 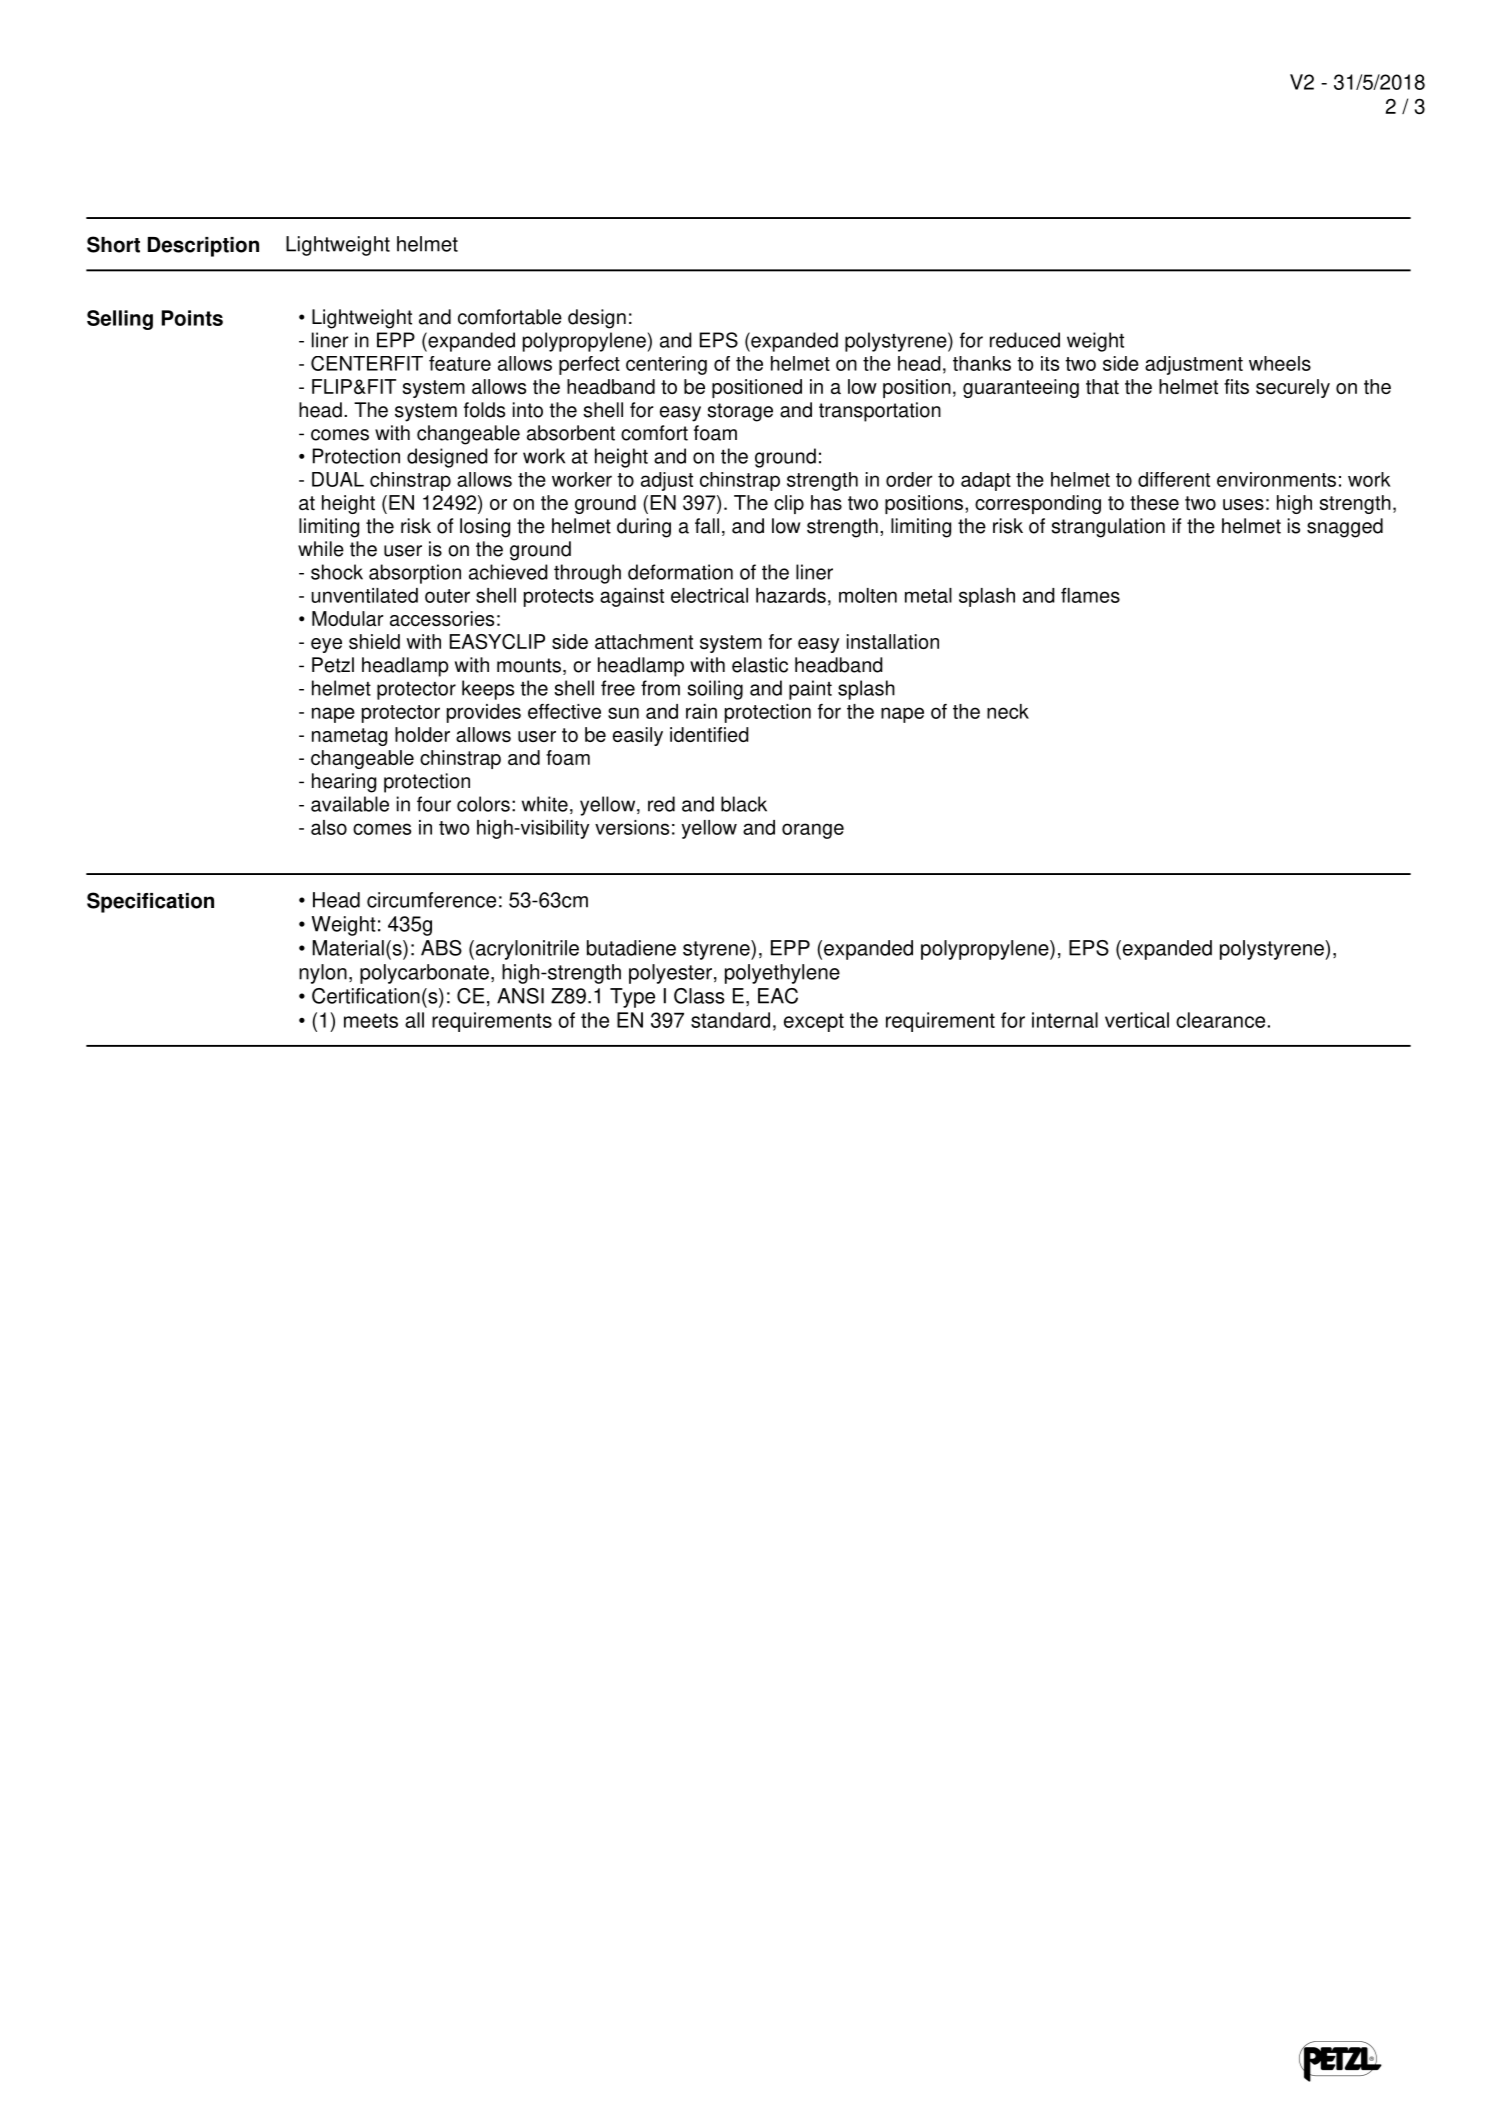 What do you see at coordinates (323, 974) in the screenshot?
I see `nylon` at bounding box center [323, 974].
